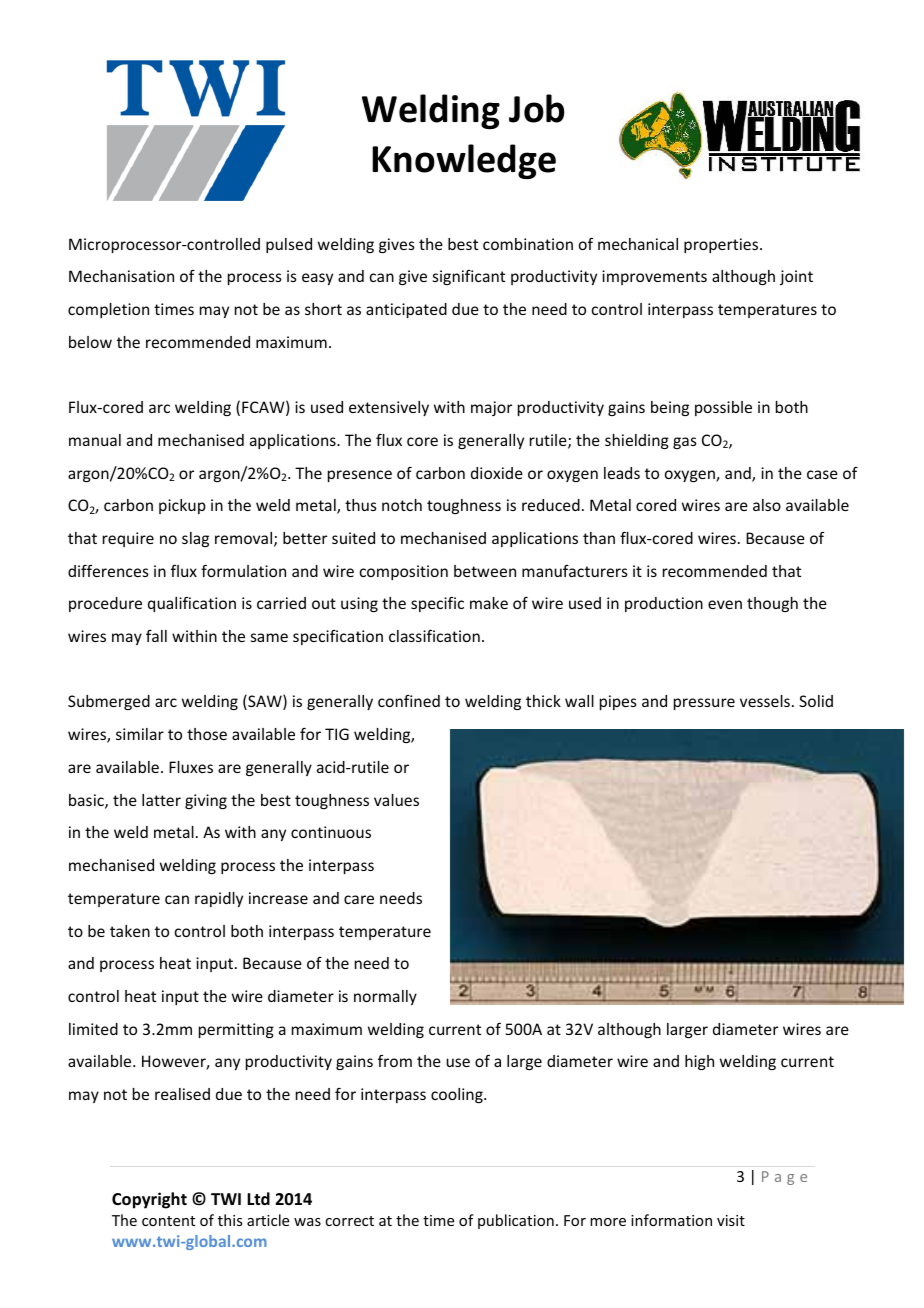  I want to click on visit, so click(731, 1220).
